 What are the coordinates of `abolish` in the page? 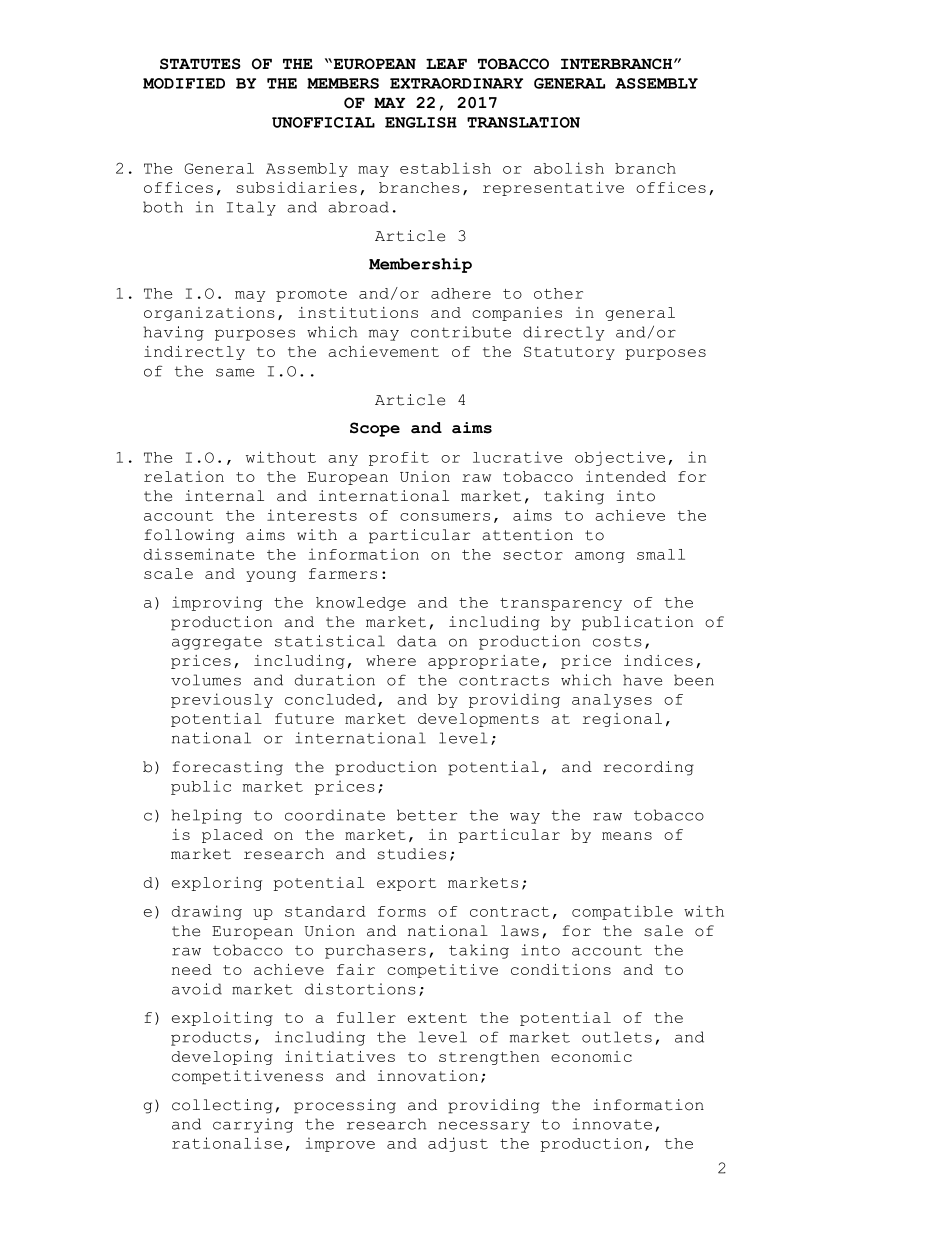 It's located at (569, 168).
